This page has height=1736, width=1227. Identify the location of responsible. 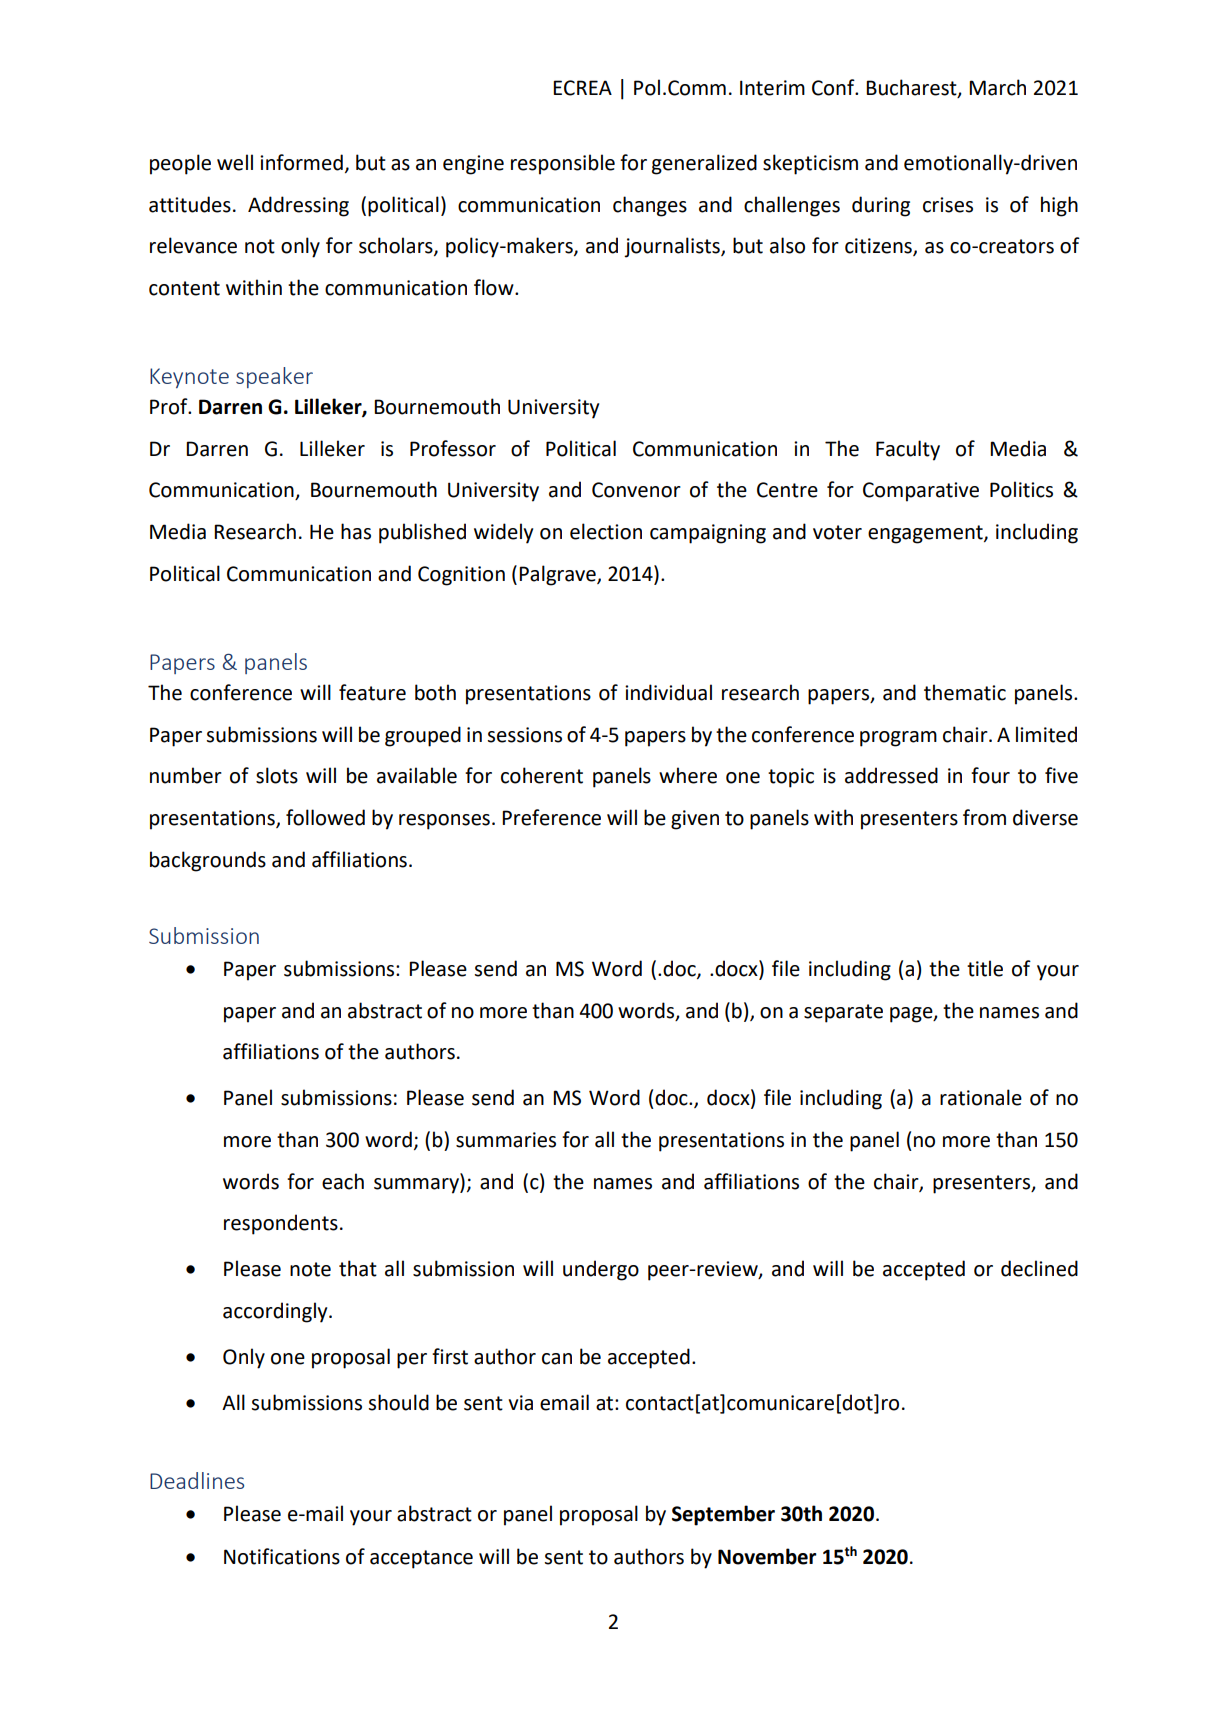
(563, 164).
